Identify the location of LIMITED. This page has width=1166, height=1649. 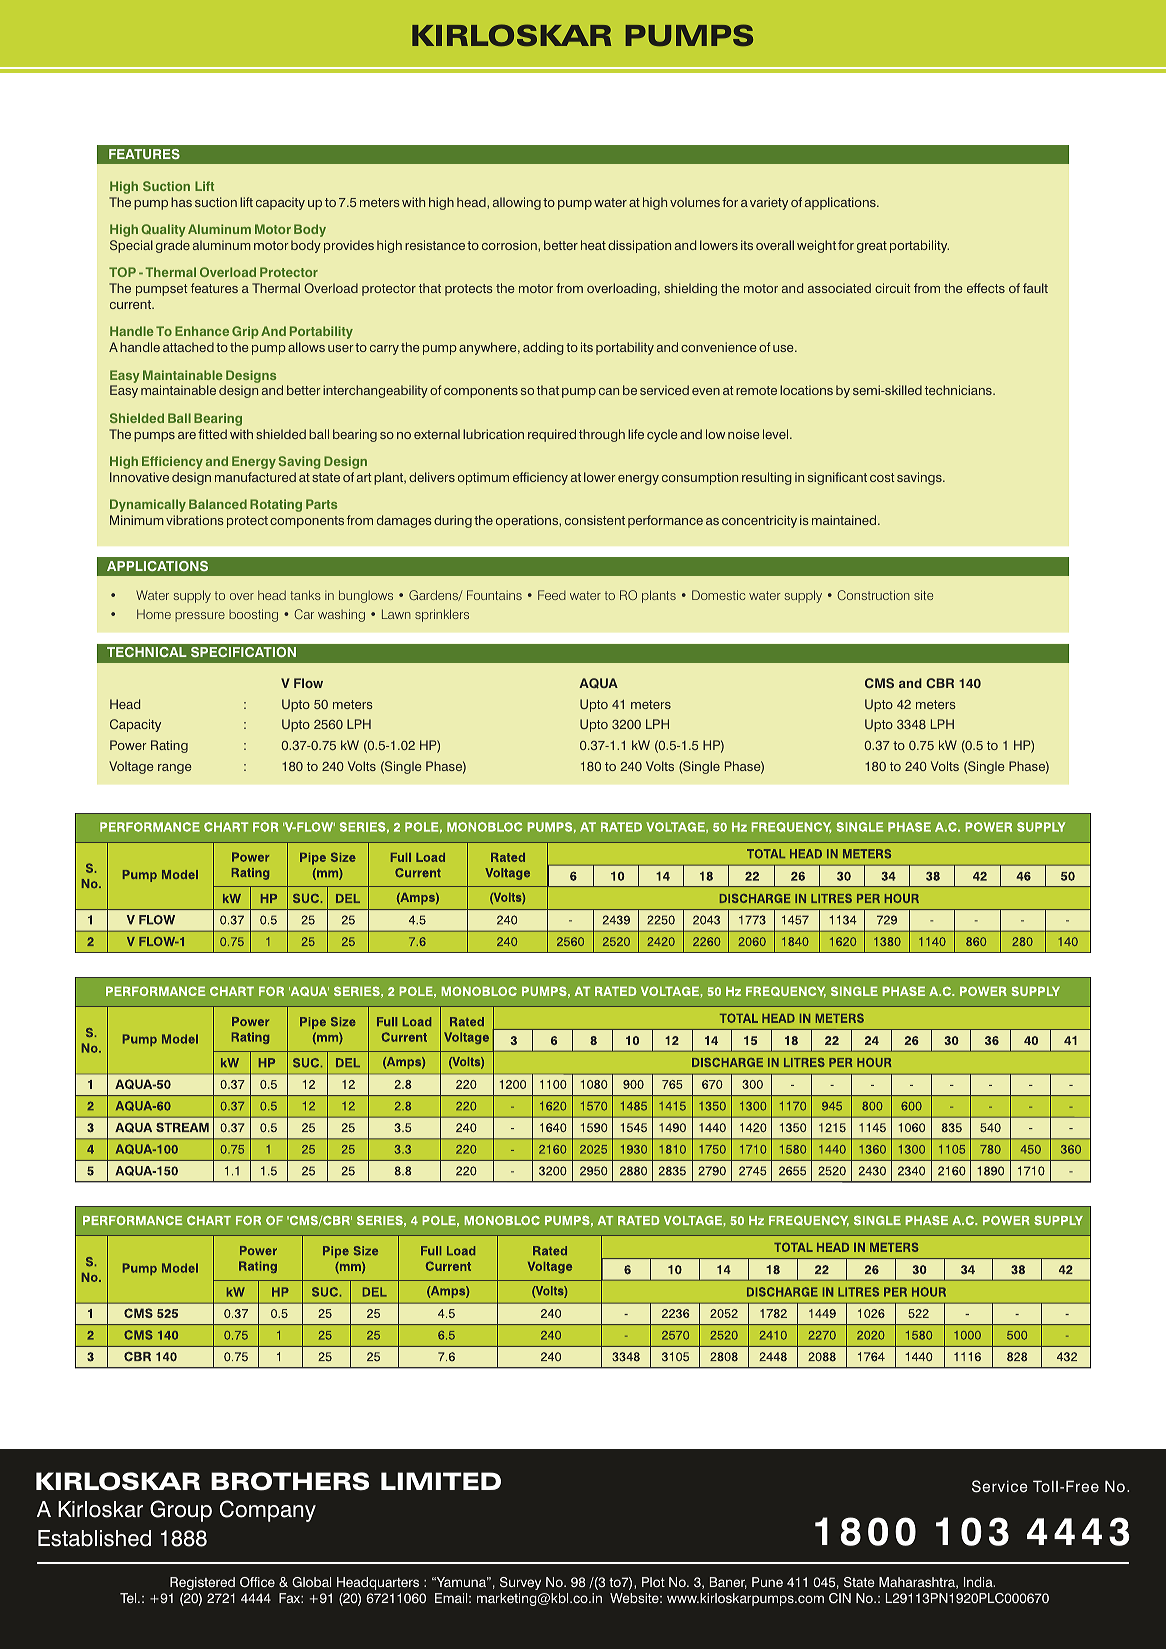
(441, 1481).
